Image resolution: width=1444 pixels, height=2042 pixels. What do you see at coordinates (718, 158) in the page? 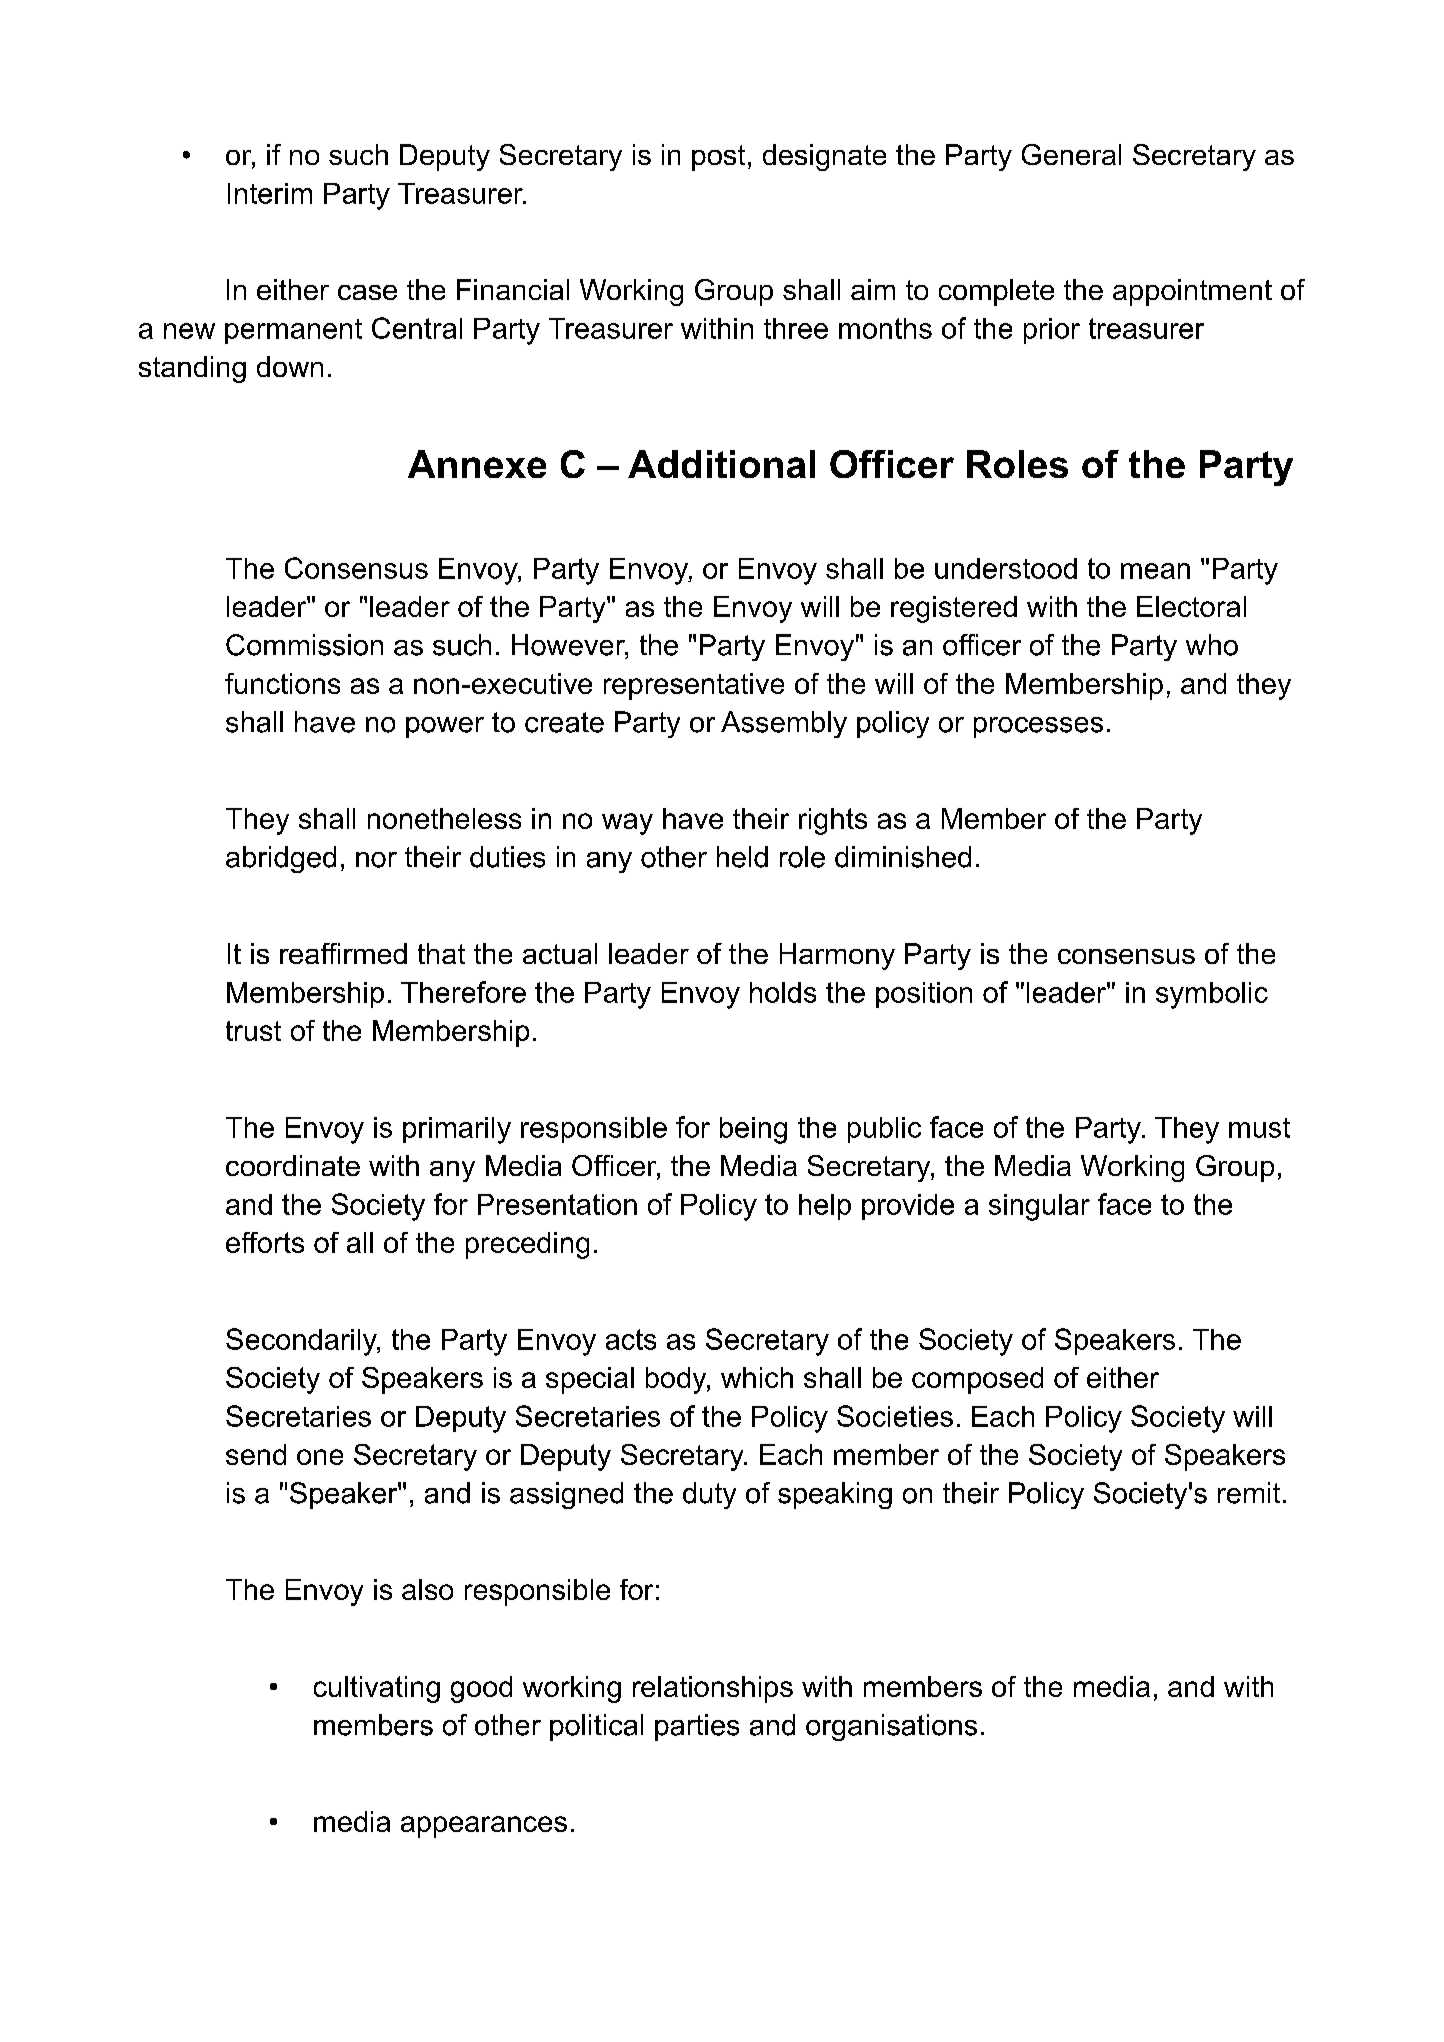
I see `post` at bounding box center [718, 158].
